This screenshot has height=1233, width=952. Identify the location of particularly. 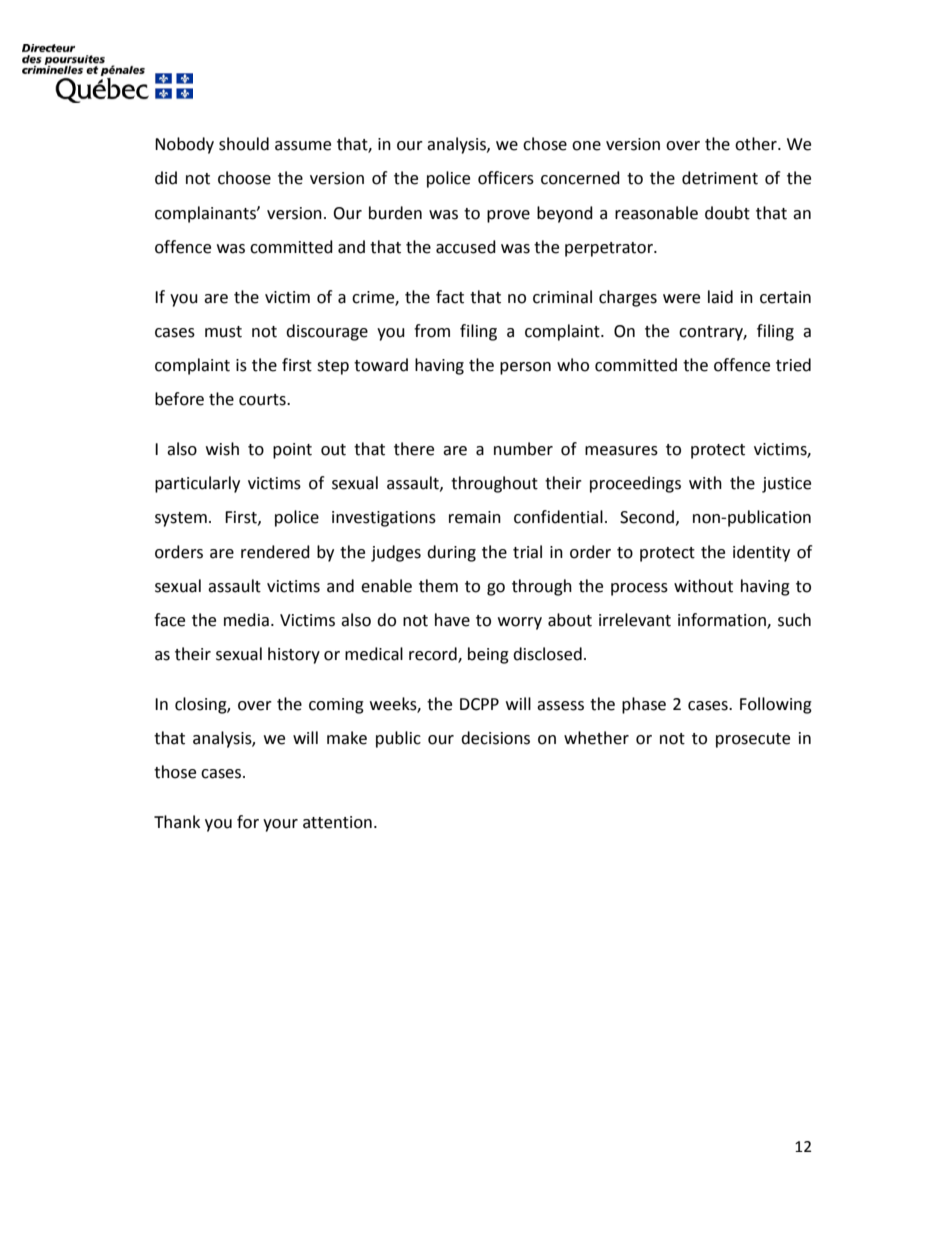
(197, 484).
